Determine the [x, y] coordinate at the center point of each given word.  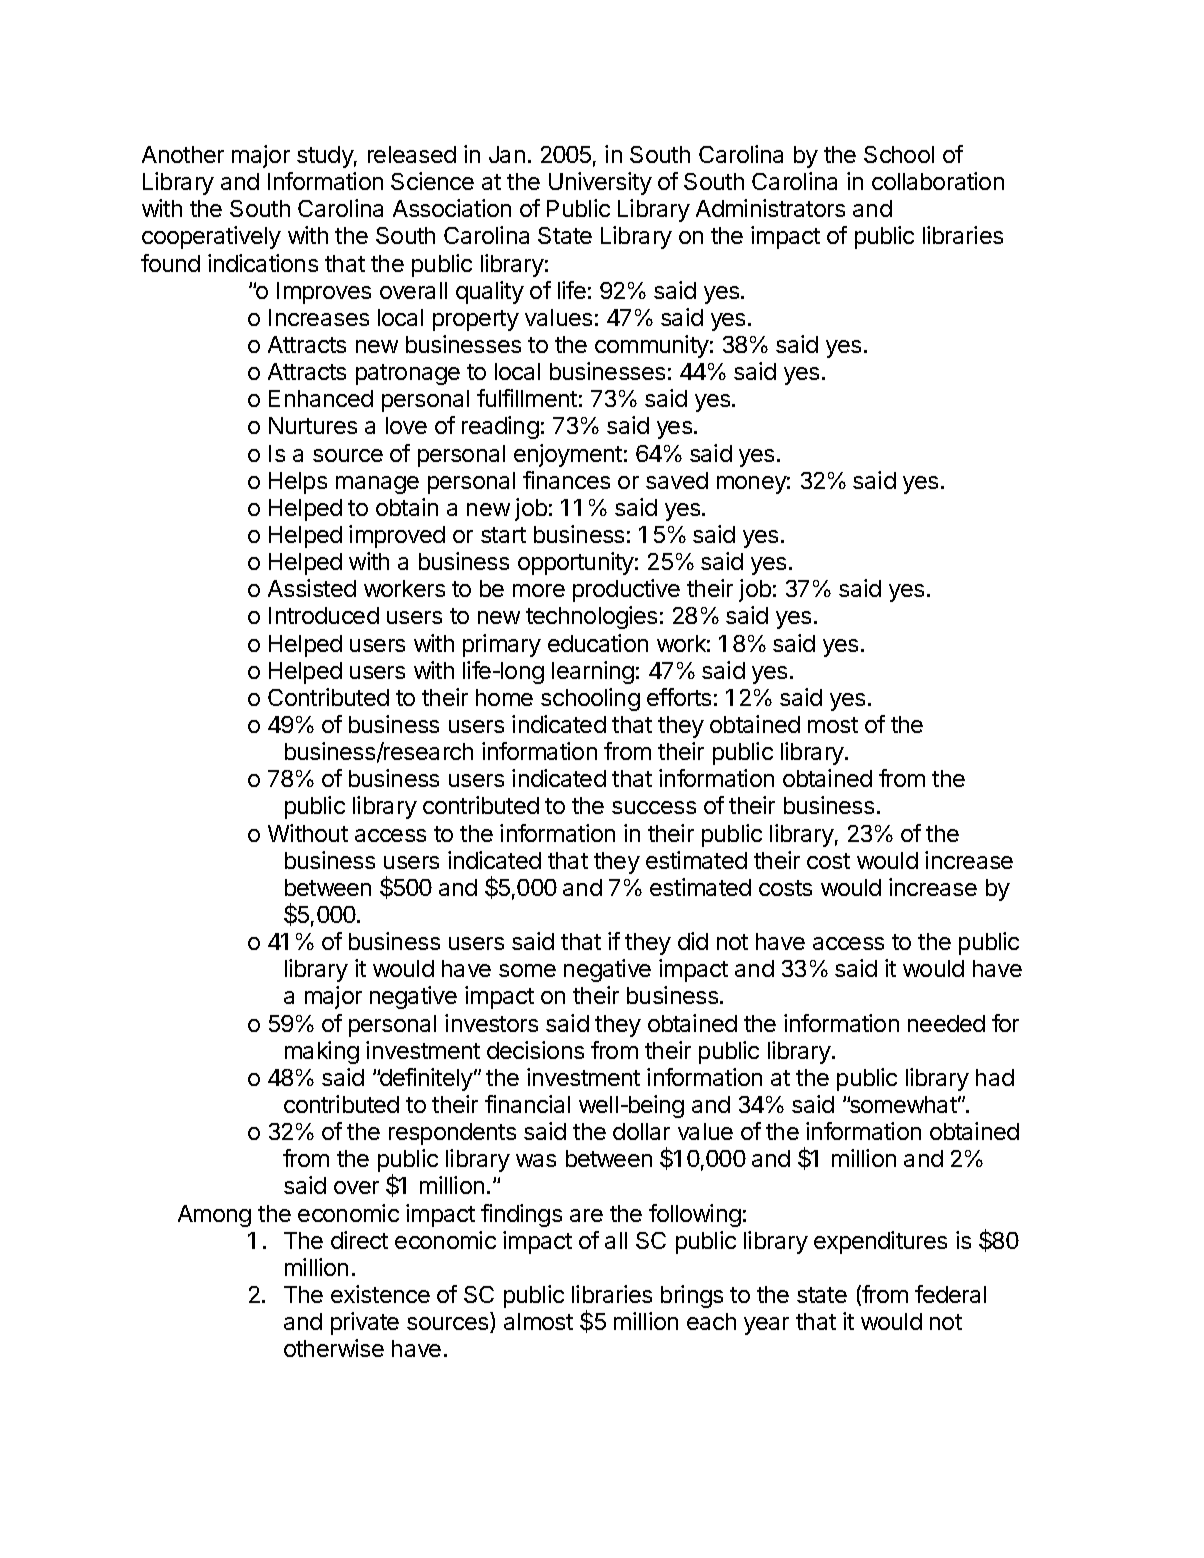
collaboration [938, 181]
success [654, 807]
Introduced [324, 615]
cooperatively [211, 237]
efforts [679, 697]
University [600, 183]
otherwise [334, 1348]
